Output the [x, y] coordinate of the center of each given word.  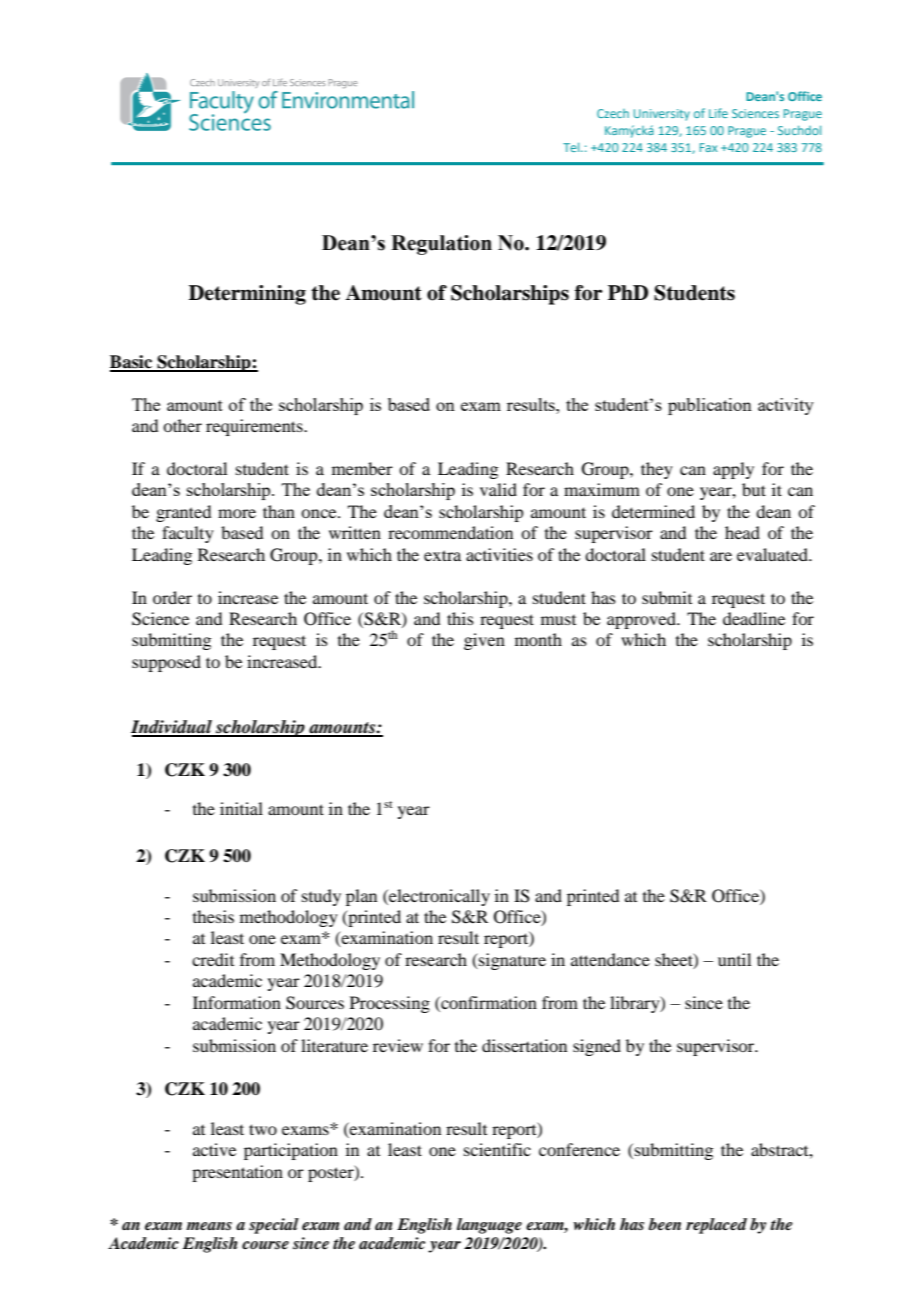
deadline [754, 618]
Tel [572, 147]
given [484, 641]
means [209, 1226]
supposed [166, 663]
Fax [708, 147]
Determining [247, 295]
